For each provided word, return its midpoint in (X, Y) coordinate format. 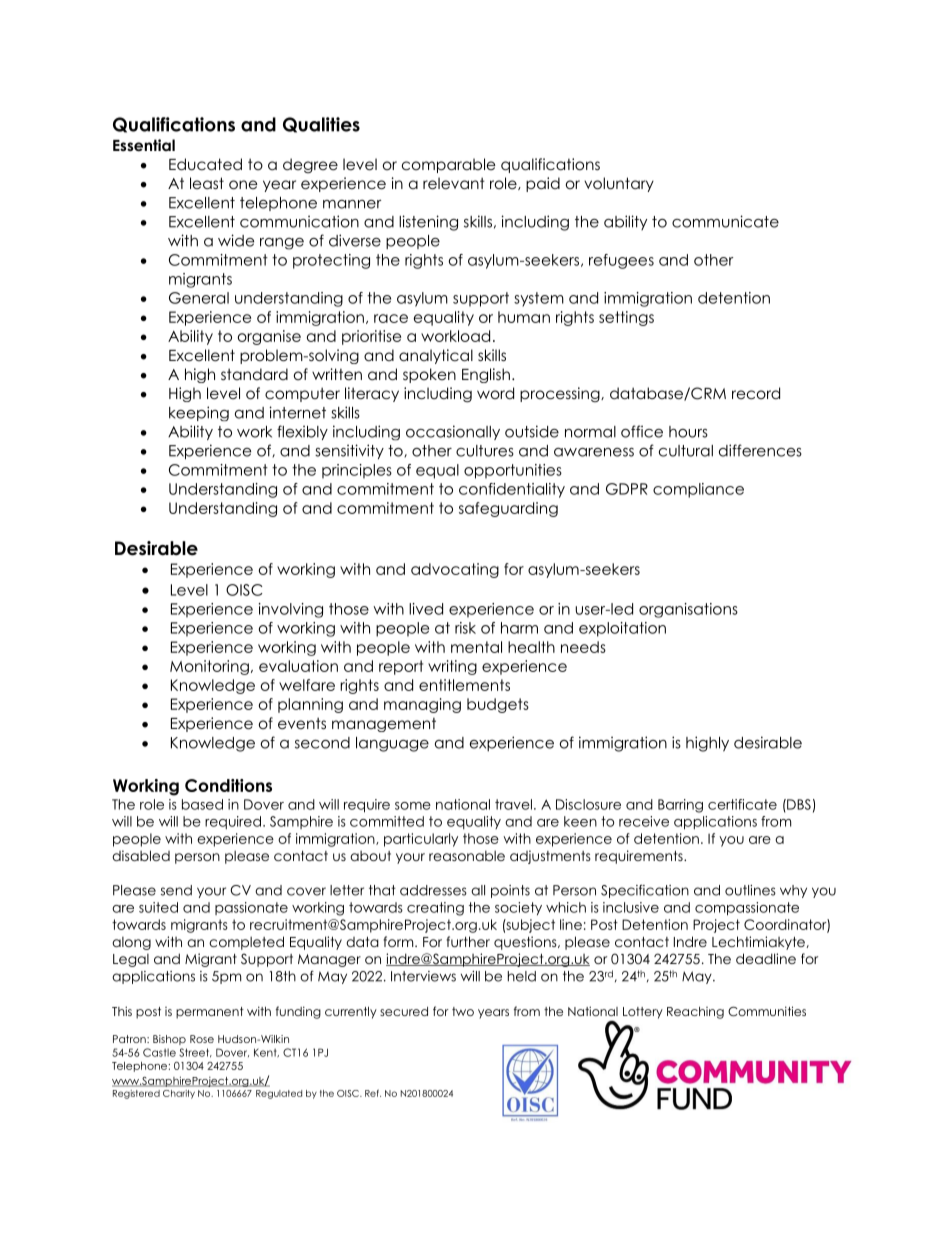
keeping (199, 413)
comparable (449, 165)
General (199, 298)
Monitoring (209, 667)
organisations (688, 610)
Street (195, 1052)
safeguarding (508, 509)
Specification (645, 891)
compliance (698, 490)
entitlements (464, 685)
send (176, 890)
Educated (205, 164)
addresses (433, 890)
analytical (436, 356)
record (756, 393)
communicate (725, 221)
